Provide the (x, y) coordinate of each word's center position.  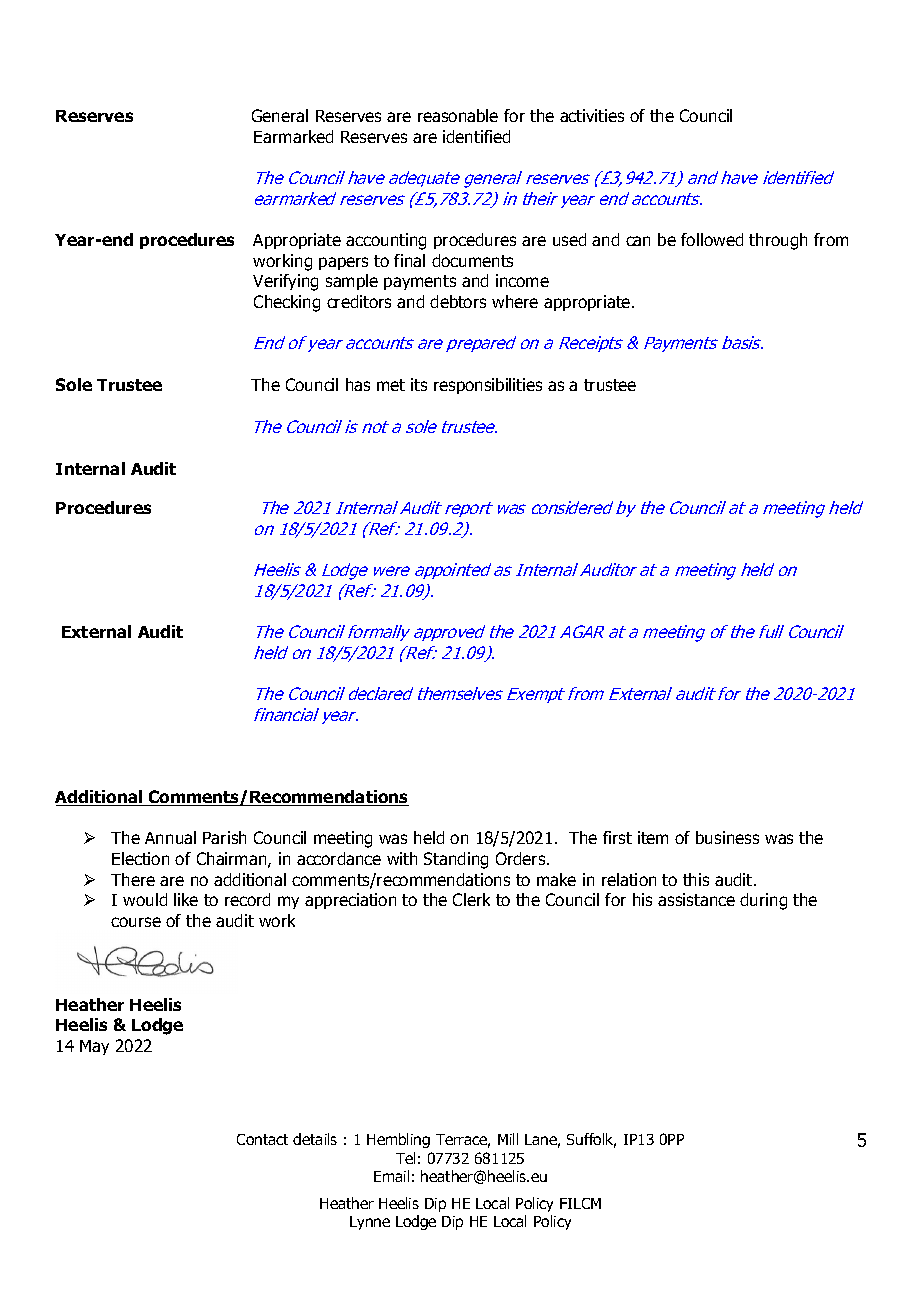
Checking (287, 303)
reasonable (458, 115)
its (419, 384)
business (727, 837)
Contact (262, 1139)
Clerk (471, 899)
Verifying (285, 282)
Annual (170, 837)
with (402, 858)
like (186, 899)
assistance (696, 899)
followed (712, 239)
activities (592, 115)
